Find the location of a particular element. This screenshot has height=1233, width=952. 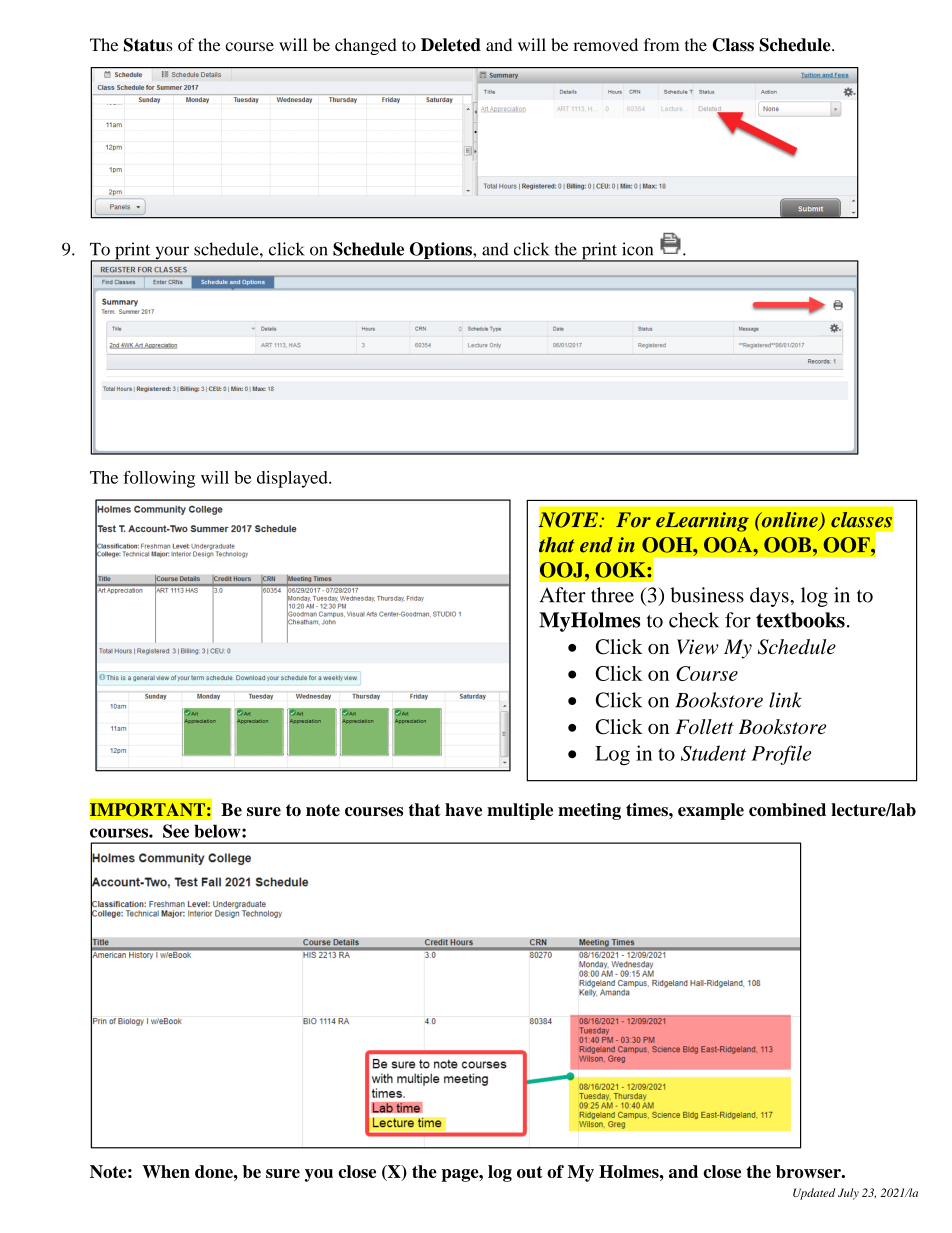

multiple is located at coordinates (520, 811).
